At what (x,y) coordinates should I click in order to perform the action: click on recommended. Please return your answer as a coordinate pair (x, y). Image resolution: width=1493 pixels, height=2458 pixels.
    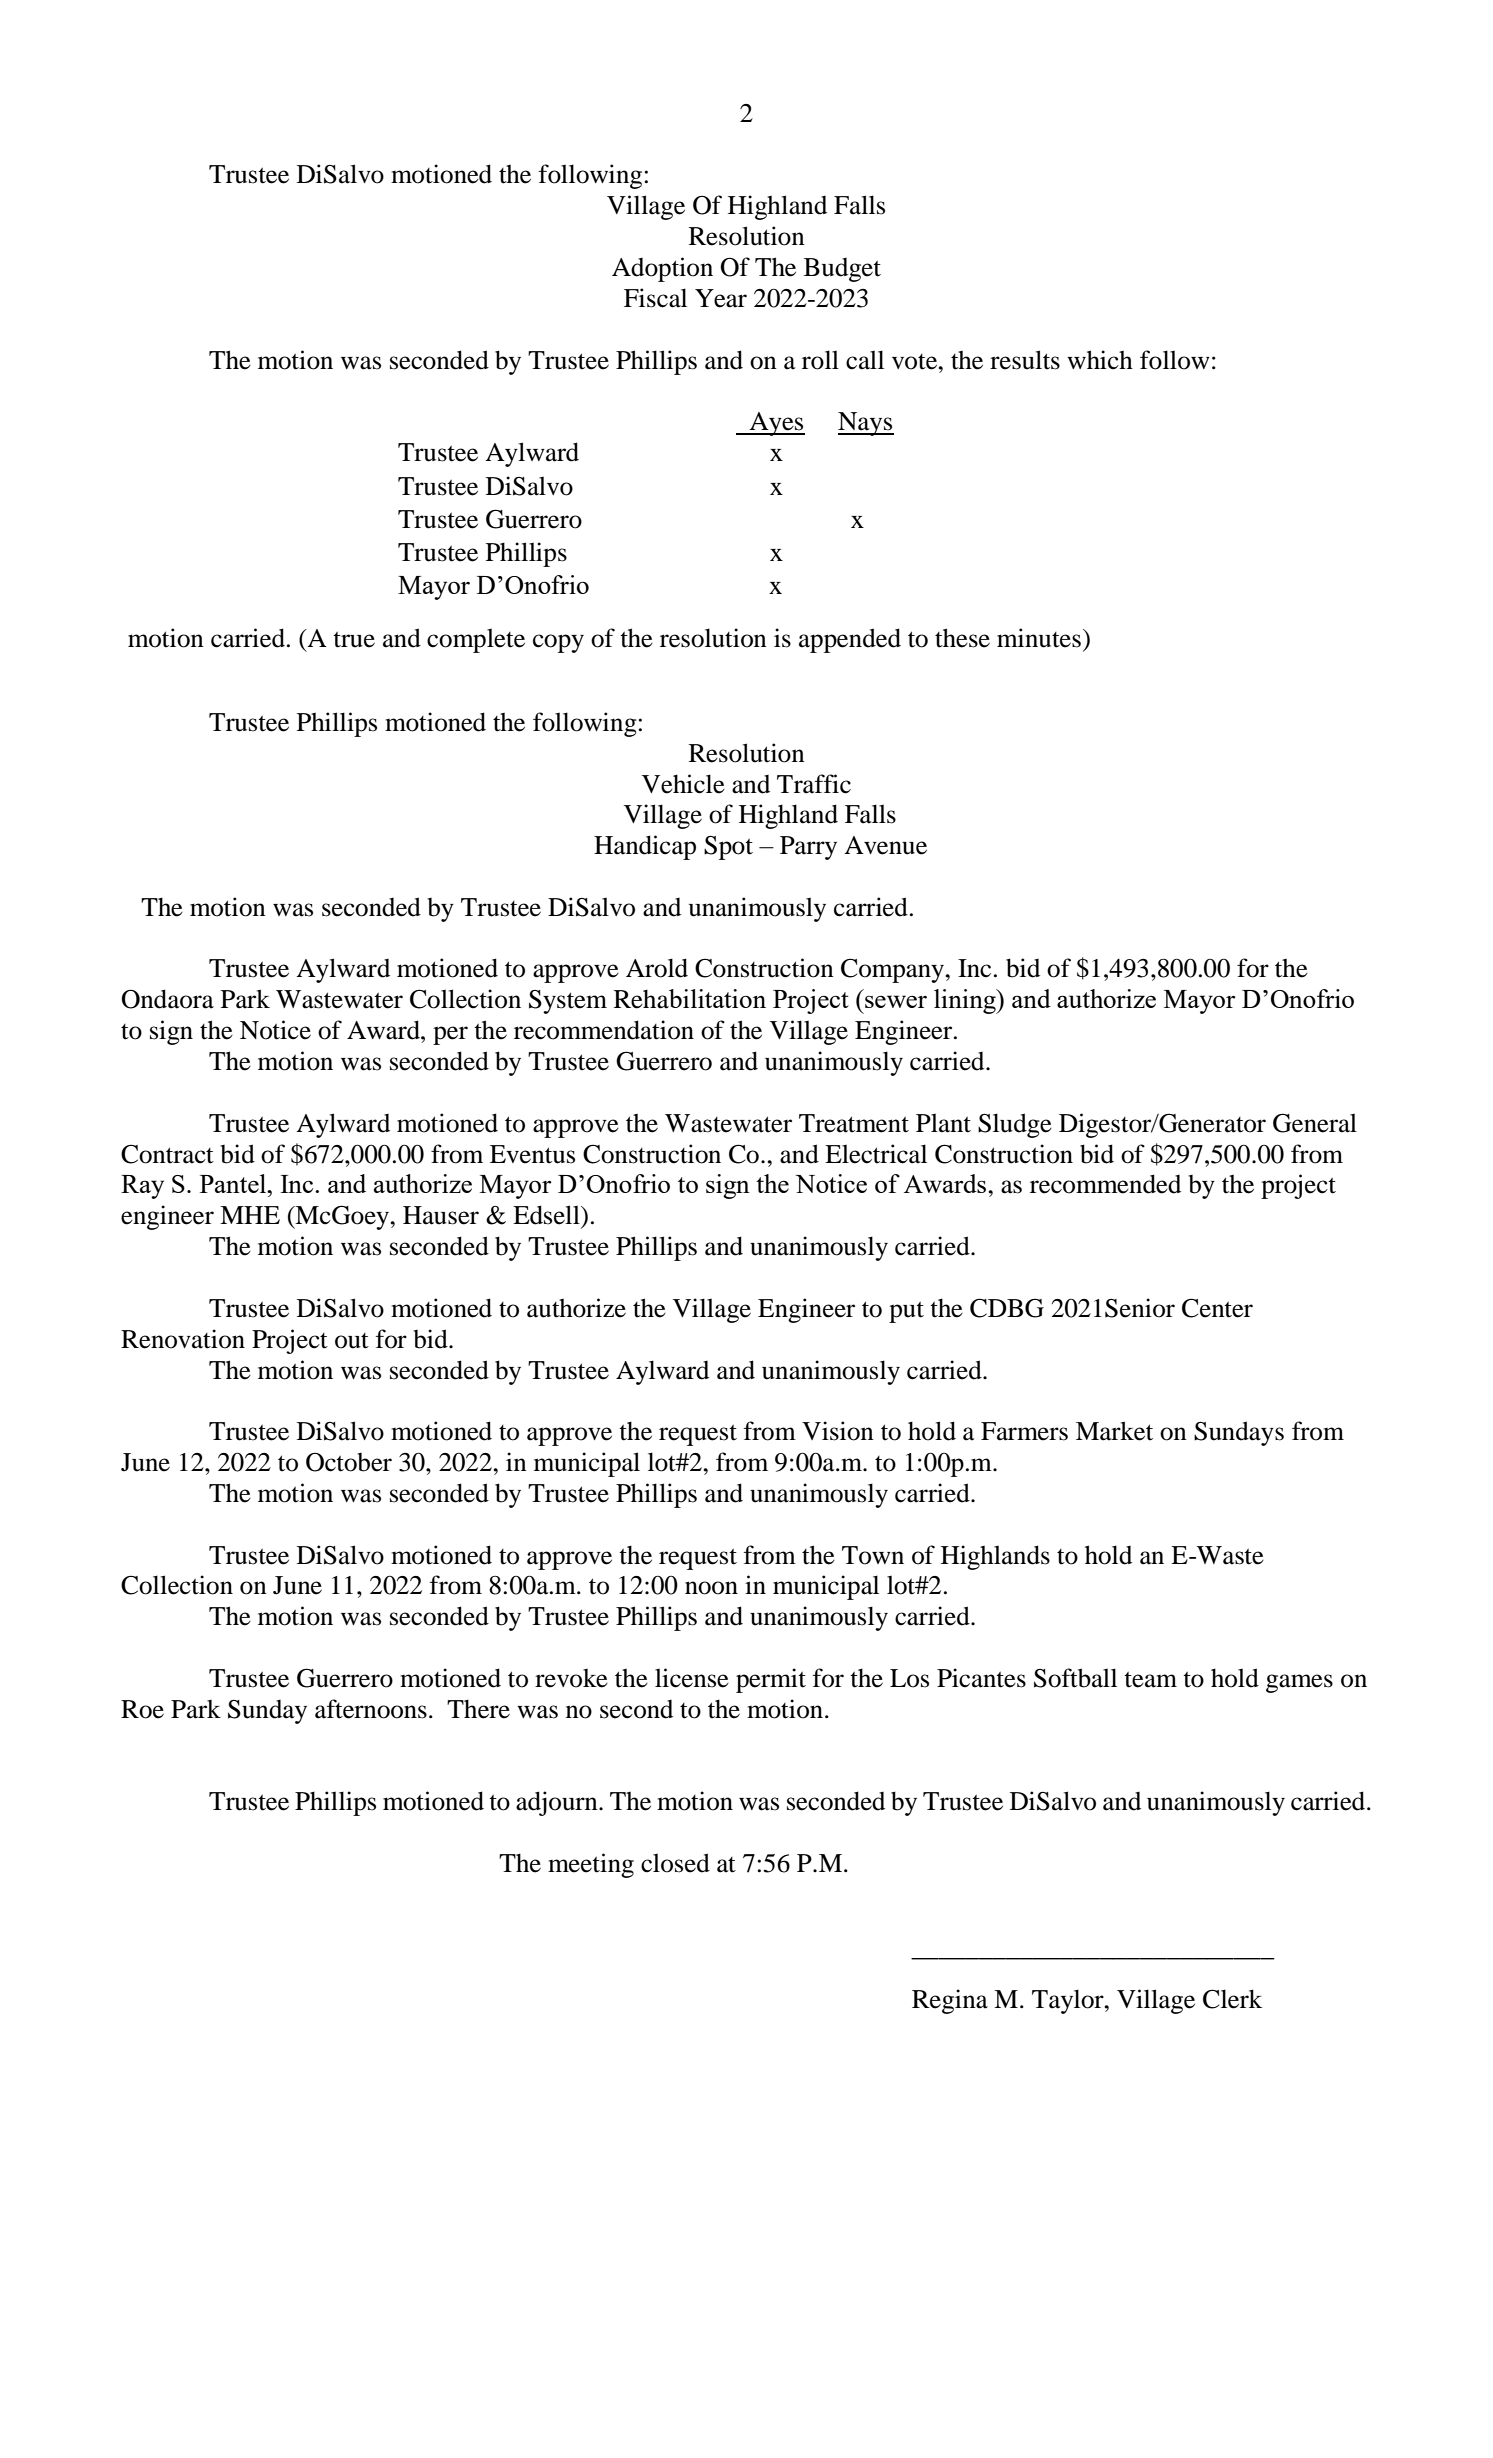
    Looking at the image, I should click on (1105, 1184).
